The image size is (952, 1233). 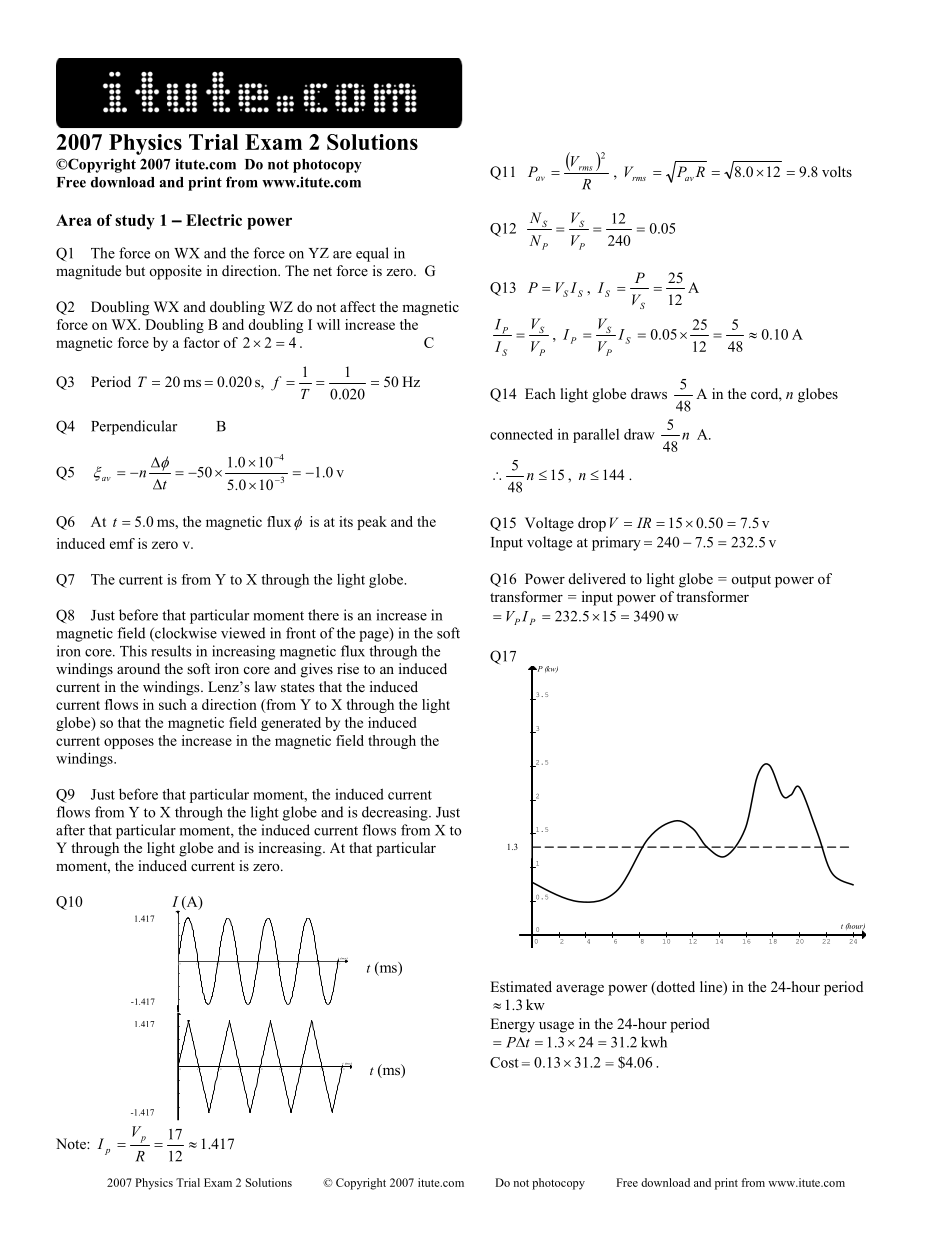 I want to click on Note, so click(x=72, y=1143).
